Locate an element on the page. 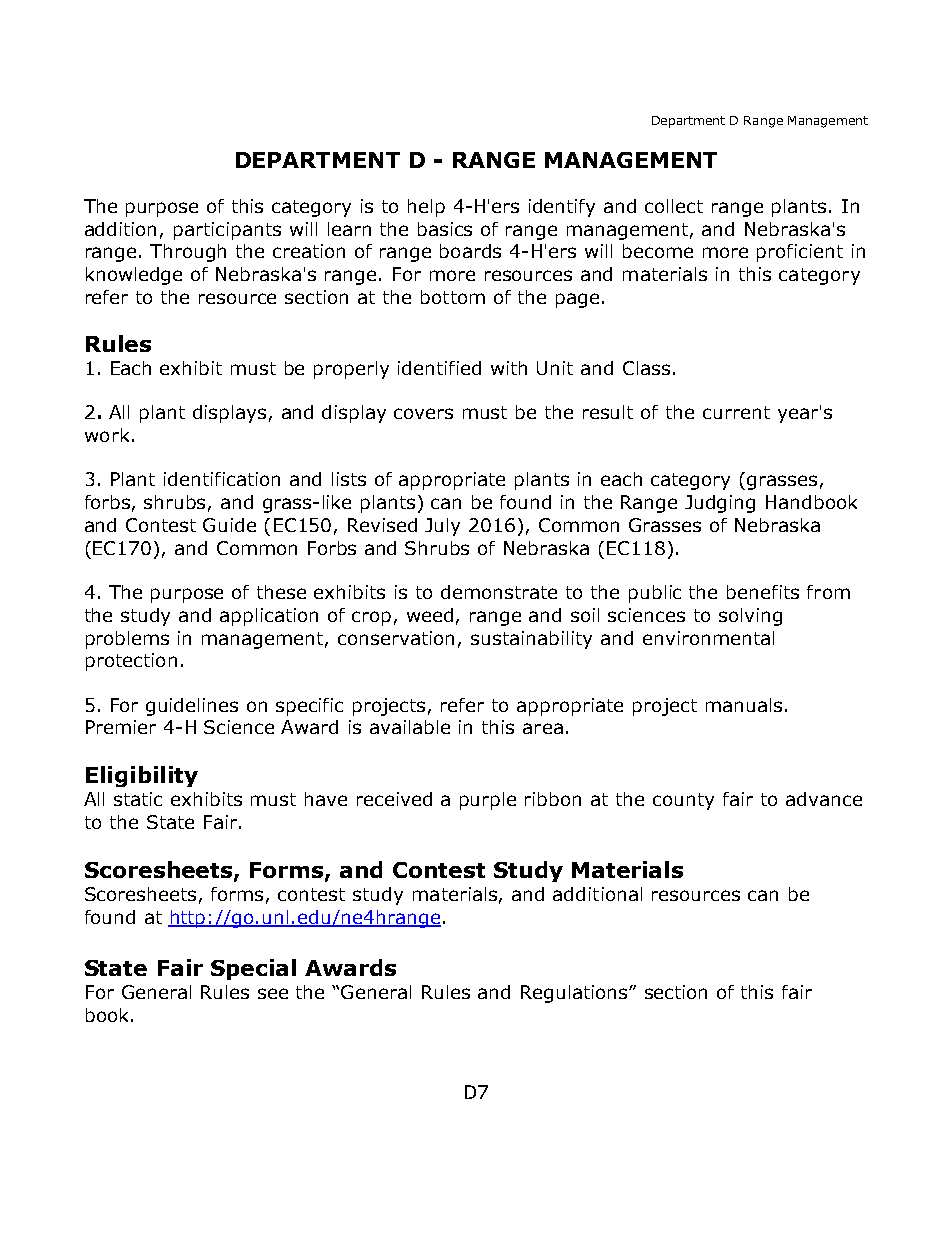 This page has height=1233, width=952. manuals is located at coordinates (744, 705).
